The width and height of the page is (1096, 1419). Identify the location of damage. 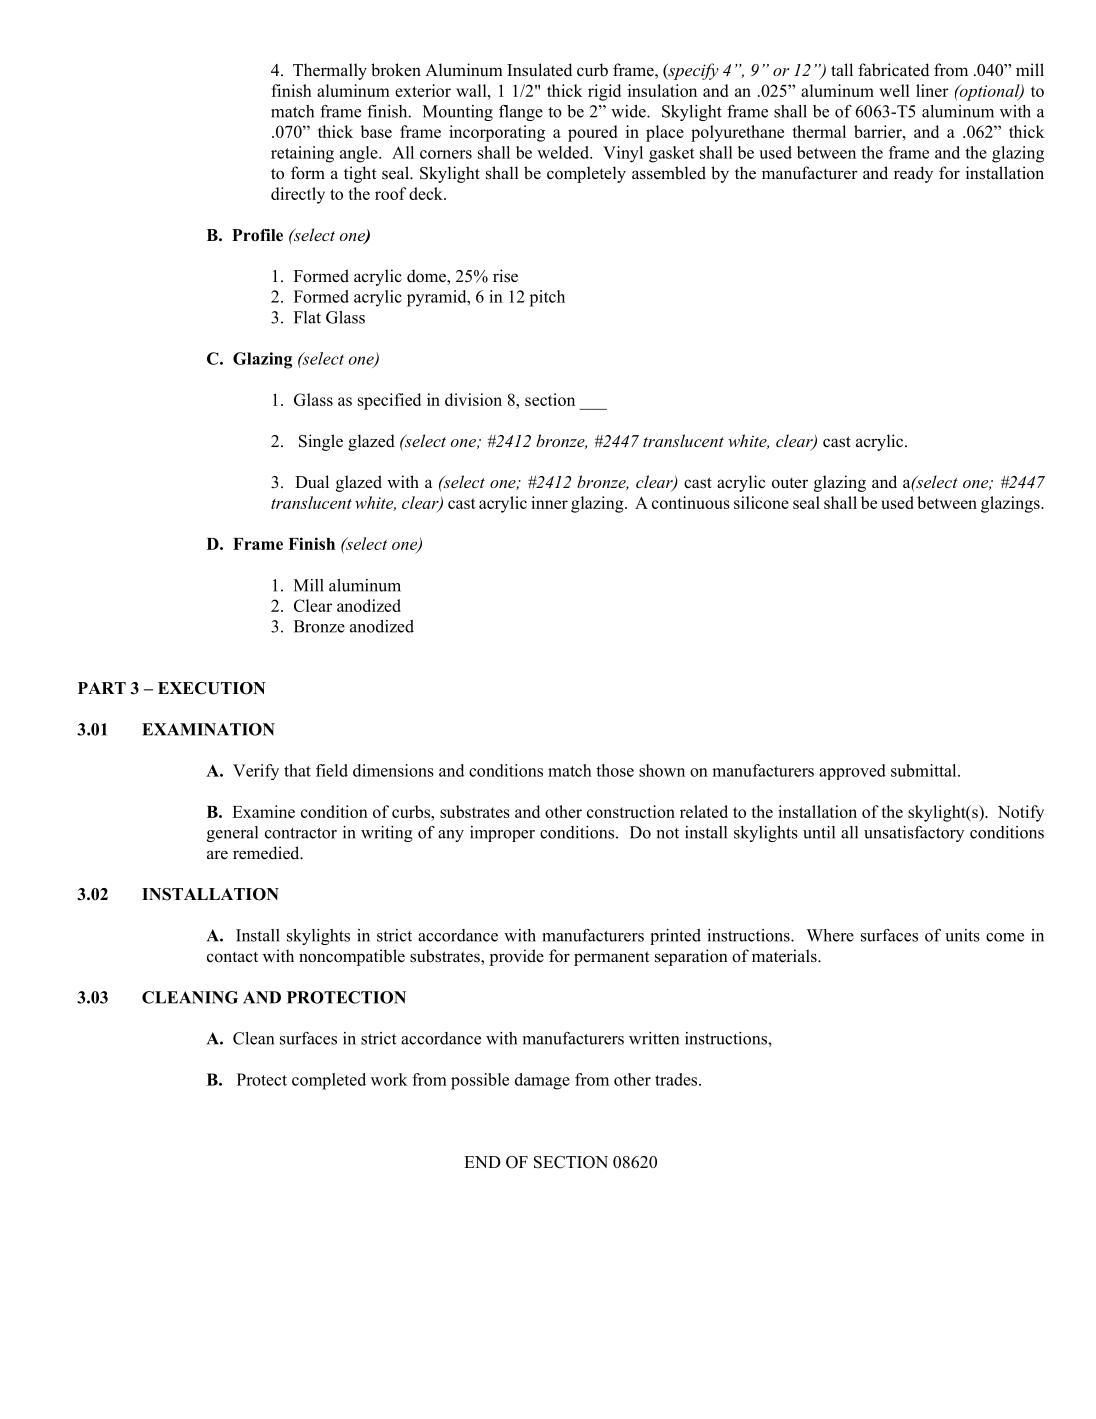
(542, 1081).
